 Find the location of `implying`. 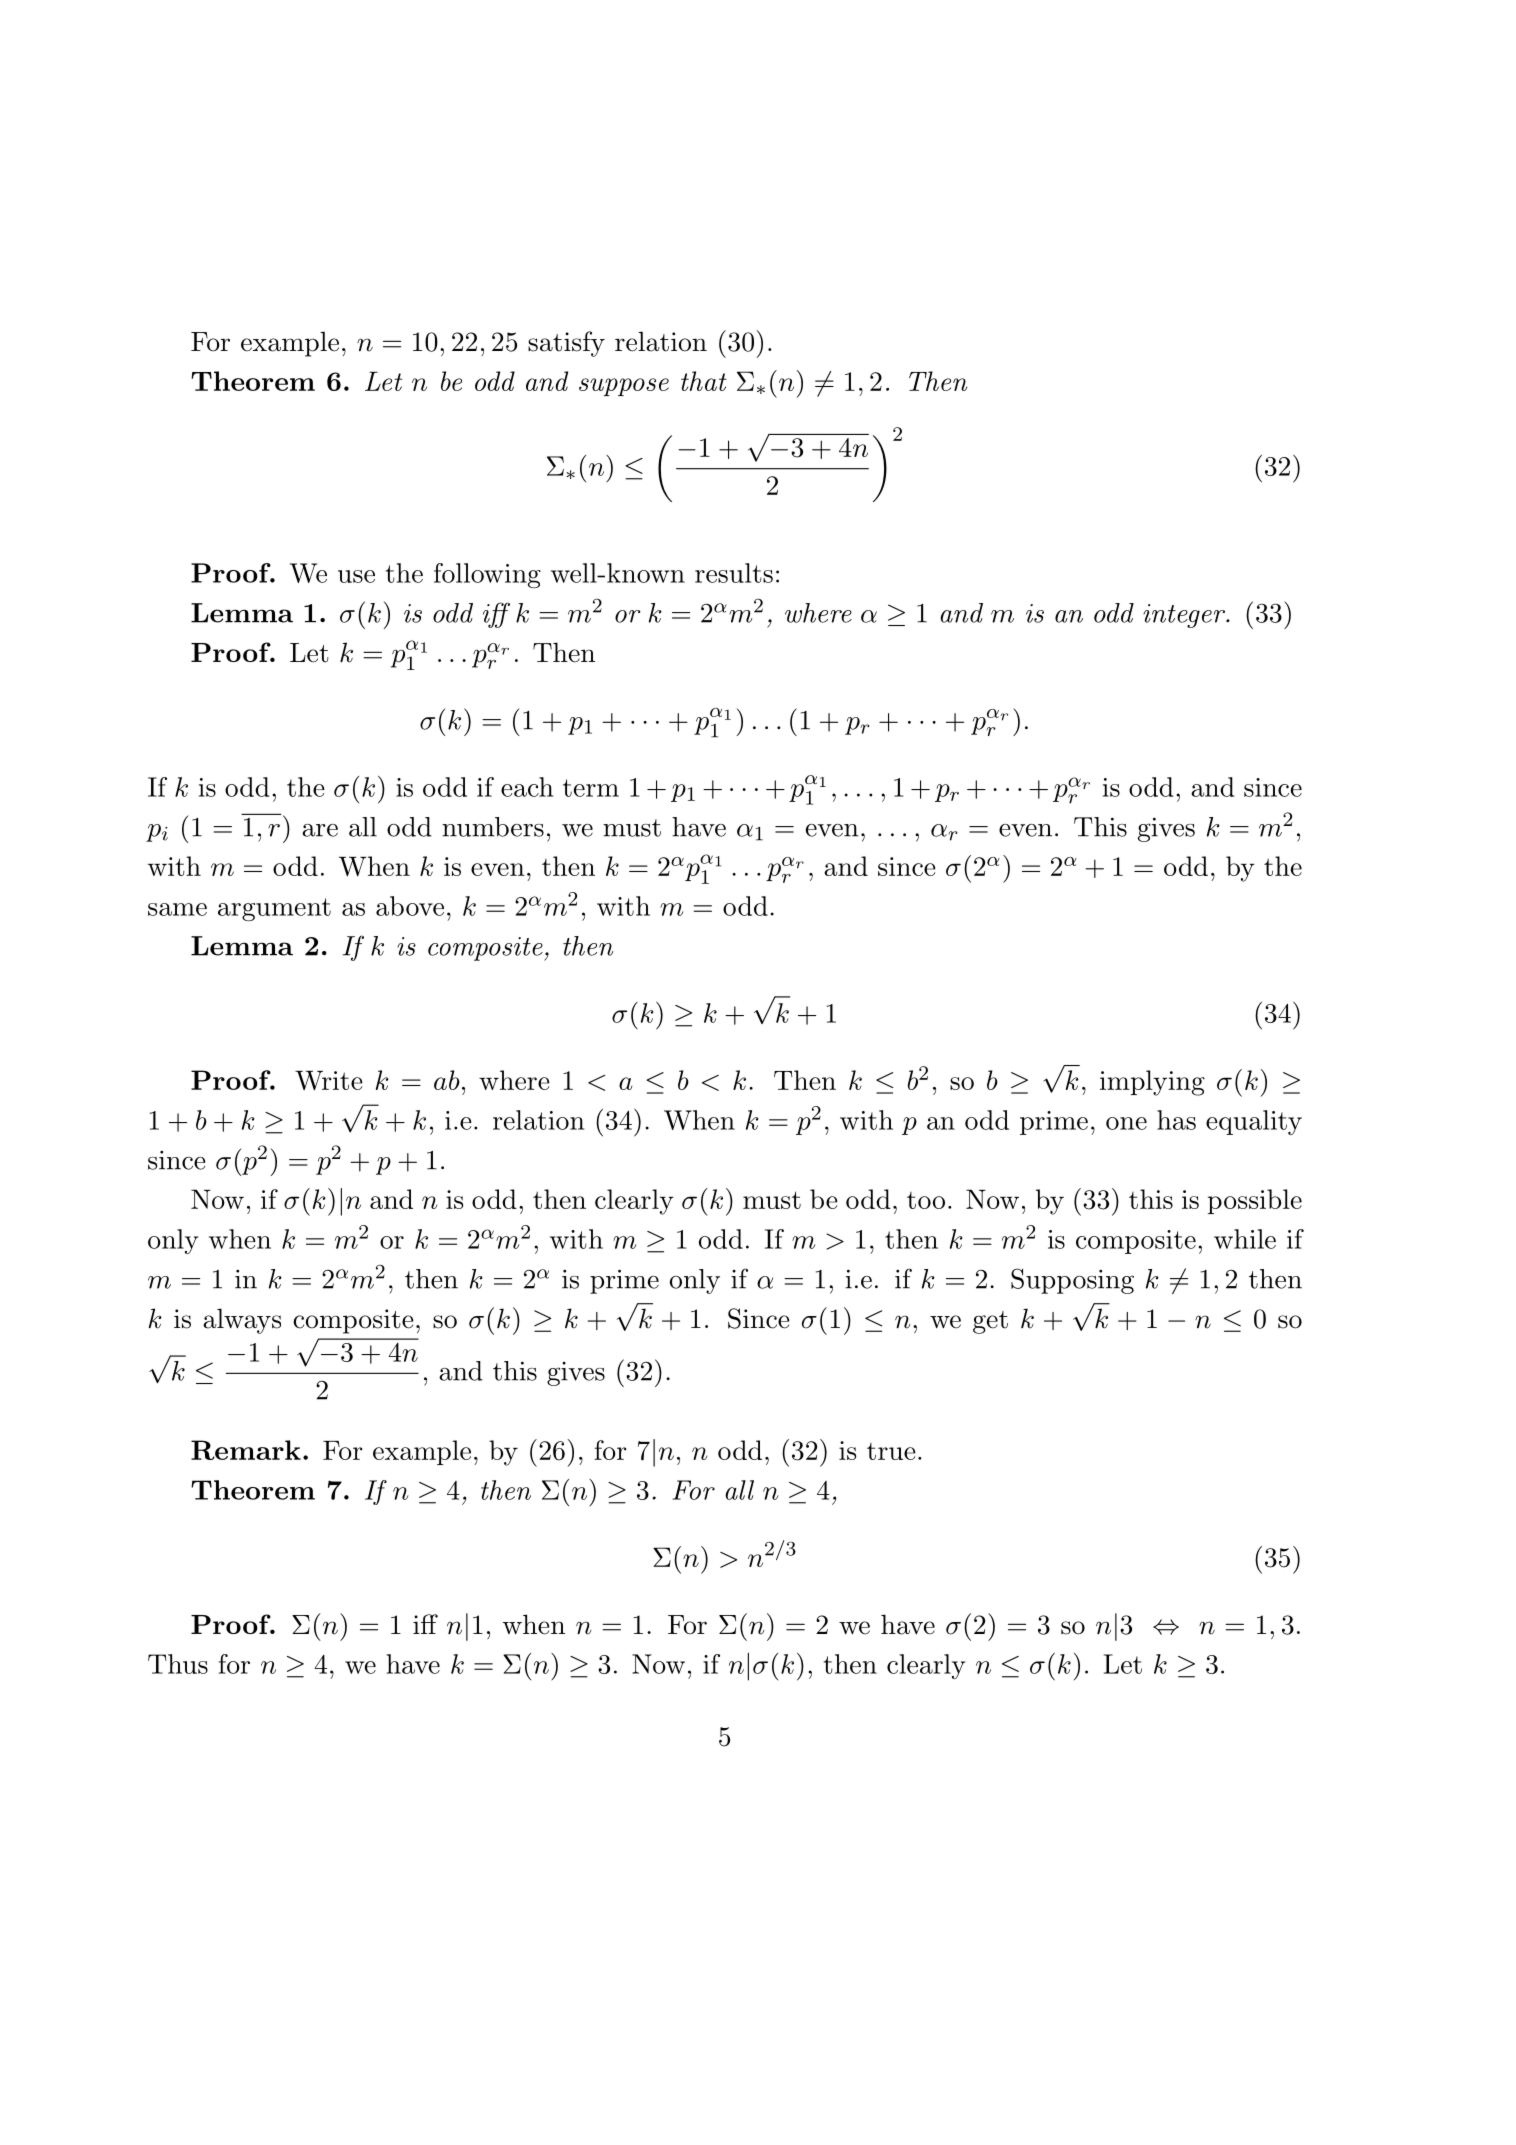

implying is located at coordinates (1152, 1083).
